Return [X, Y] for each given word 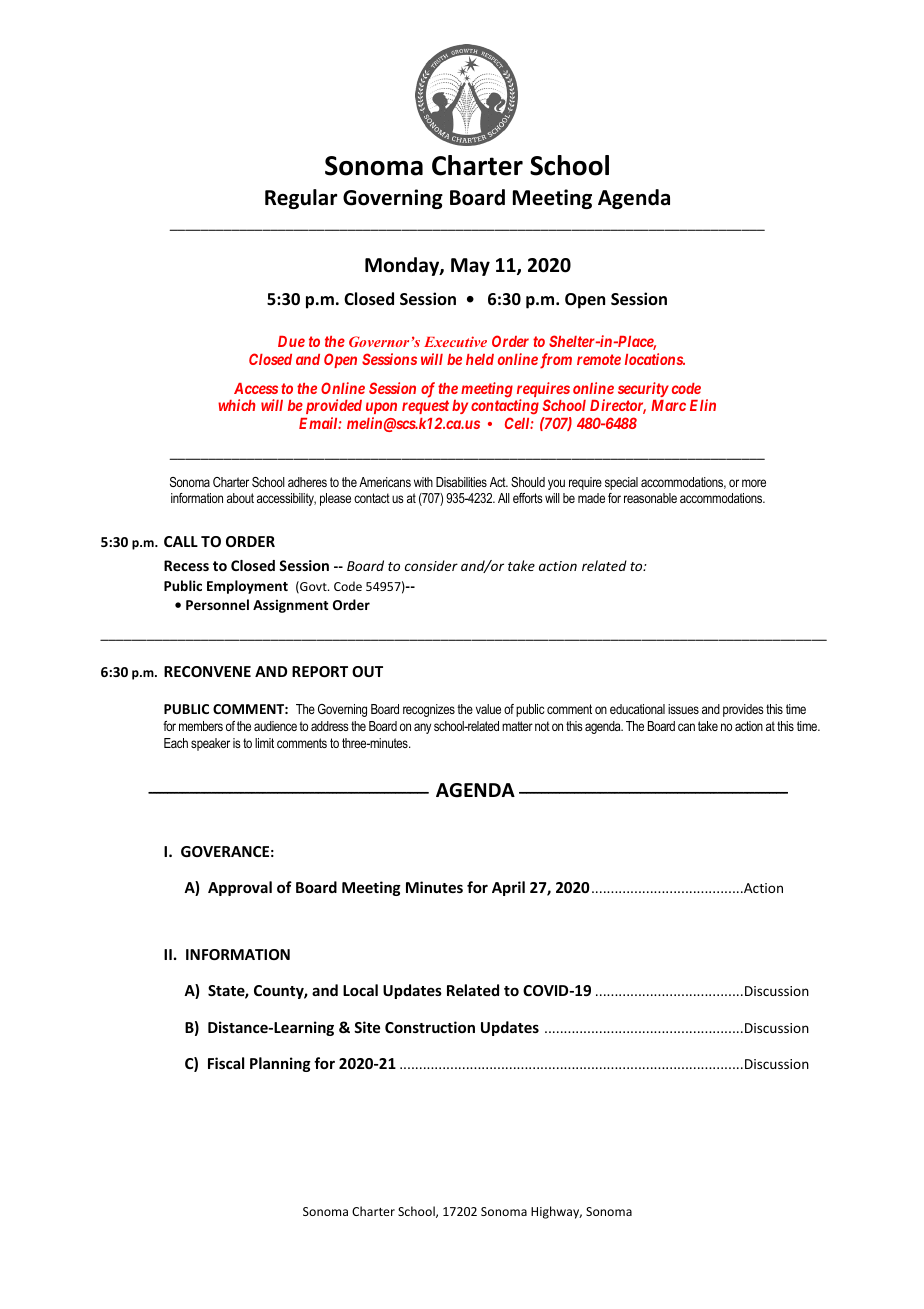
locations [654, 359]
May [470, 267]
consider [431, 565]
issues [683, 709]
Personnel [217, 604]
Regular [301, 199]
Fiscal [226, 1063]
